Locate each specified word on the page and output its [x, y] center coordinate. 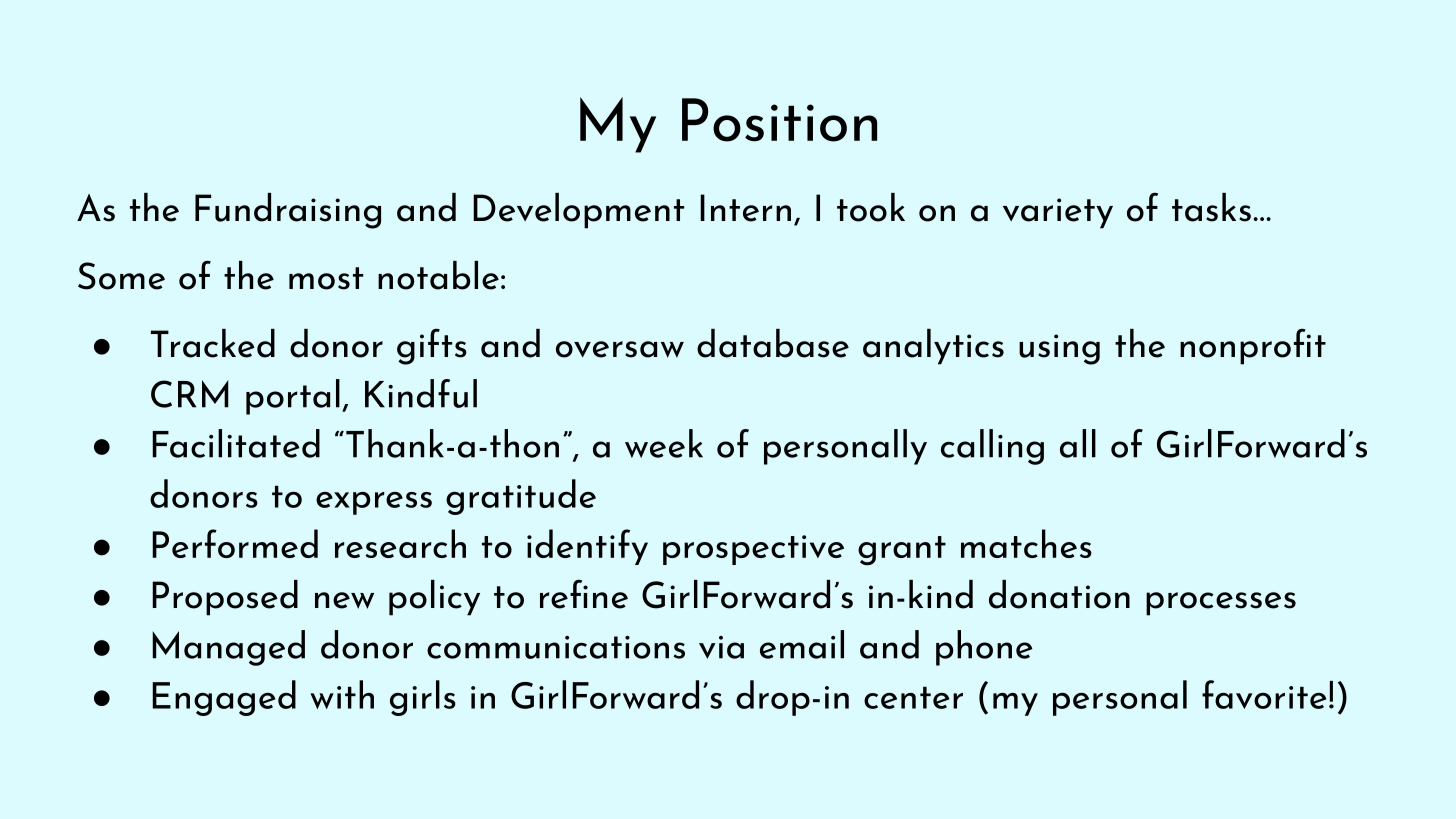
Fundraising [288, 211]
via [721, 647]
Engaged [224, 698]
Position [779, 120]
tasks [1211, 207]
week [664, 443]
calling [992, 447]
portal [293, 397]
